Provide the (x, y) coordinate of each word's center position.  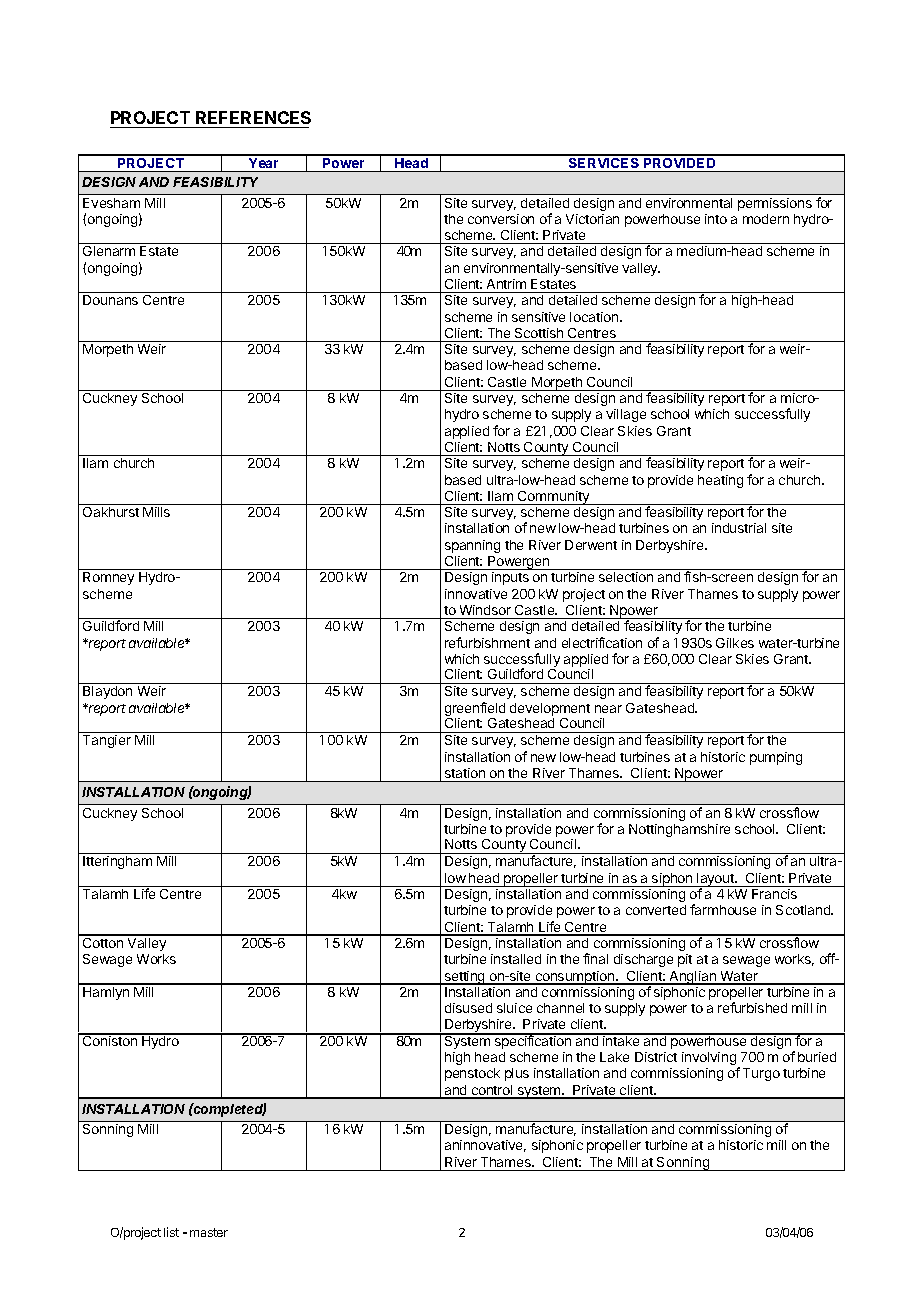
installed (516, 959)
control (492, 1091)
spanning (472, 546)
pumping (776, 758)
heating (720, 481)
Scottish (539, 333)
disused (468, 1008)
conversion (501, 219)
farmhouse (723, 909)
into (716, 219)
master (209, 1232)
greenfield (475, 710)
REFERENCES (253, 117)
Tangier (107, 741)
